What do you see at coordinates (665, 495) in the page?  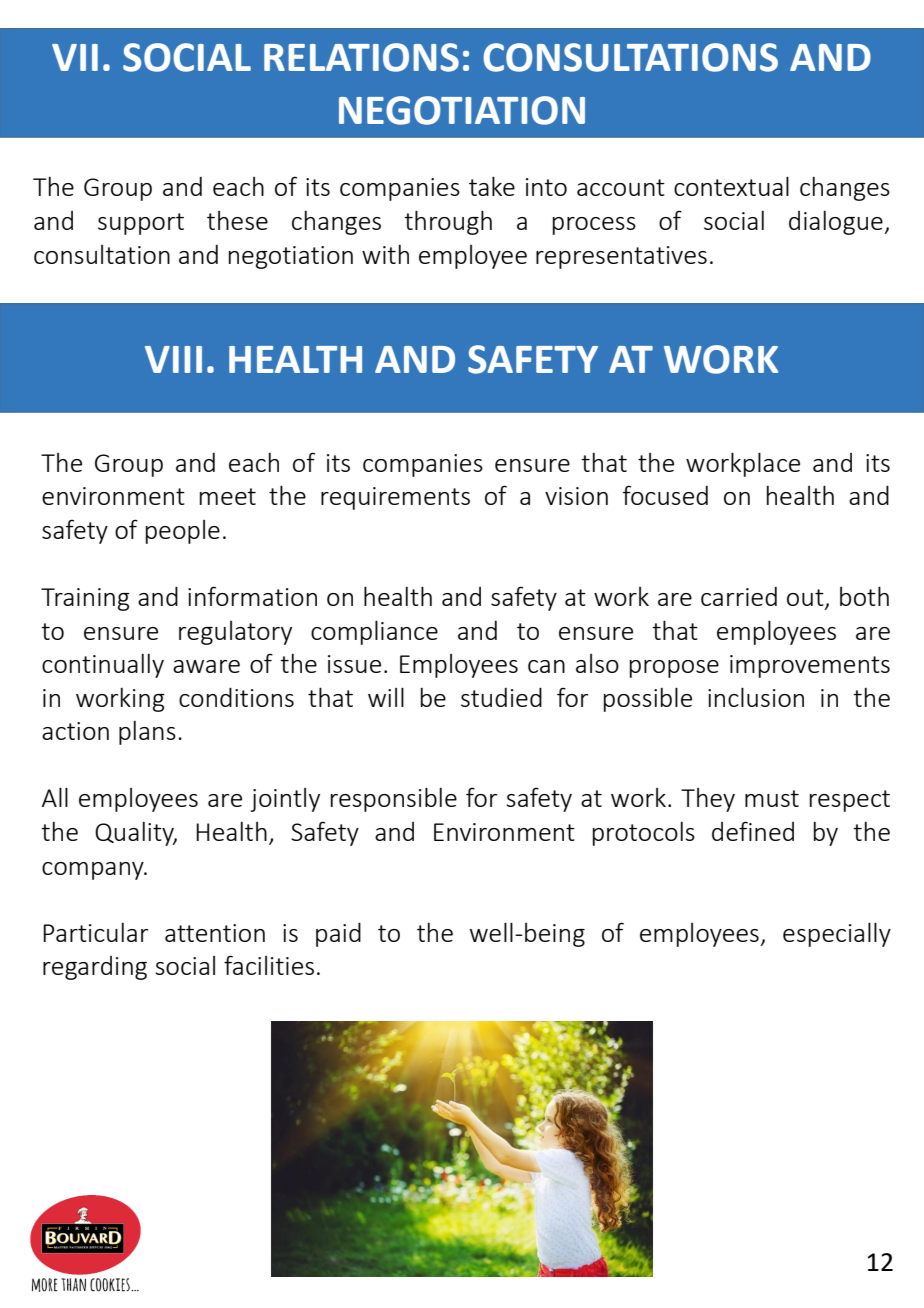 I see `focused` at bounding box center [665, 495].
